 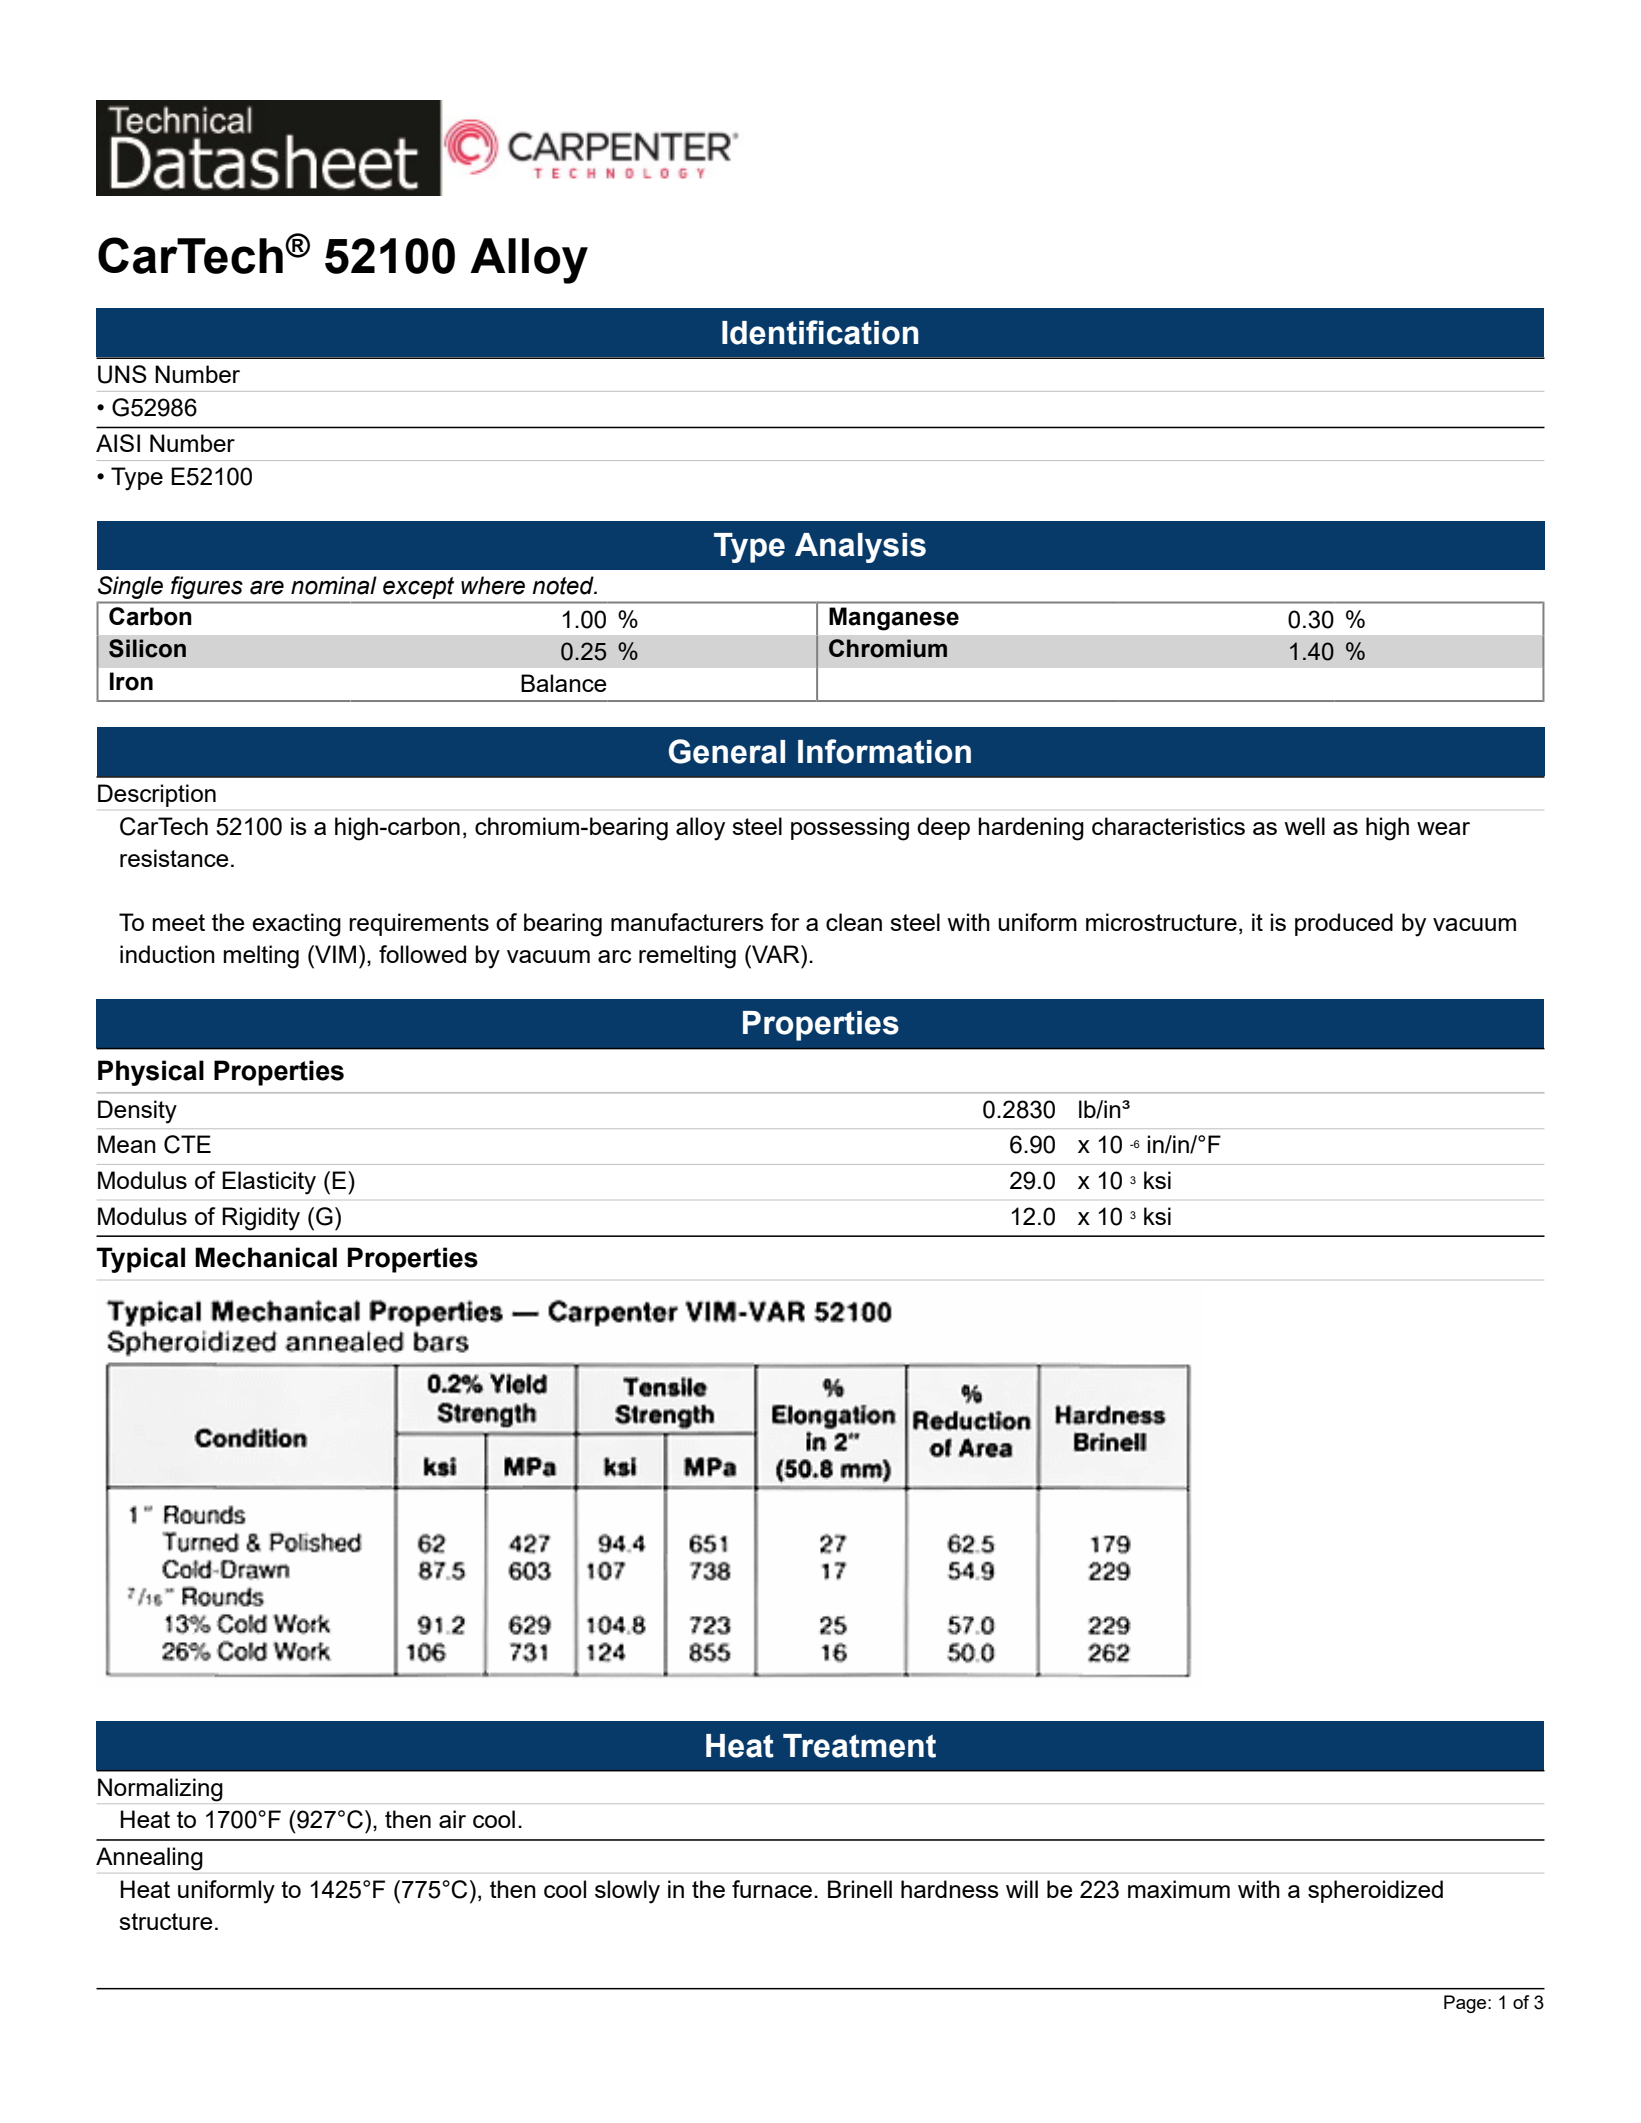 What do you see at coordinates (149, 1859) in the page?
I see `Annealing` at bounding box center [149, 1859].
